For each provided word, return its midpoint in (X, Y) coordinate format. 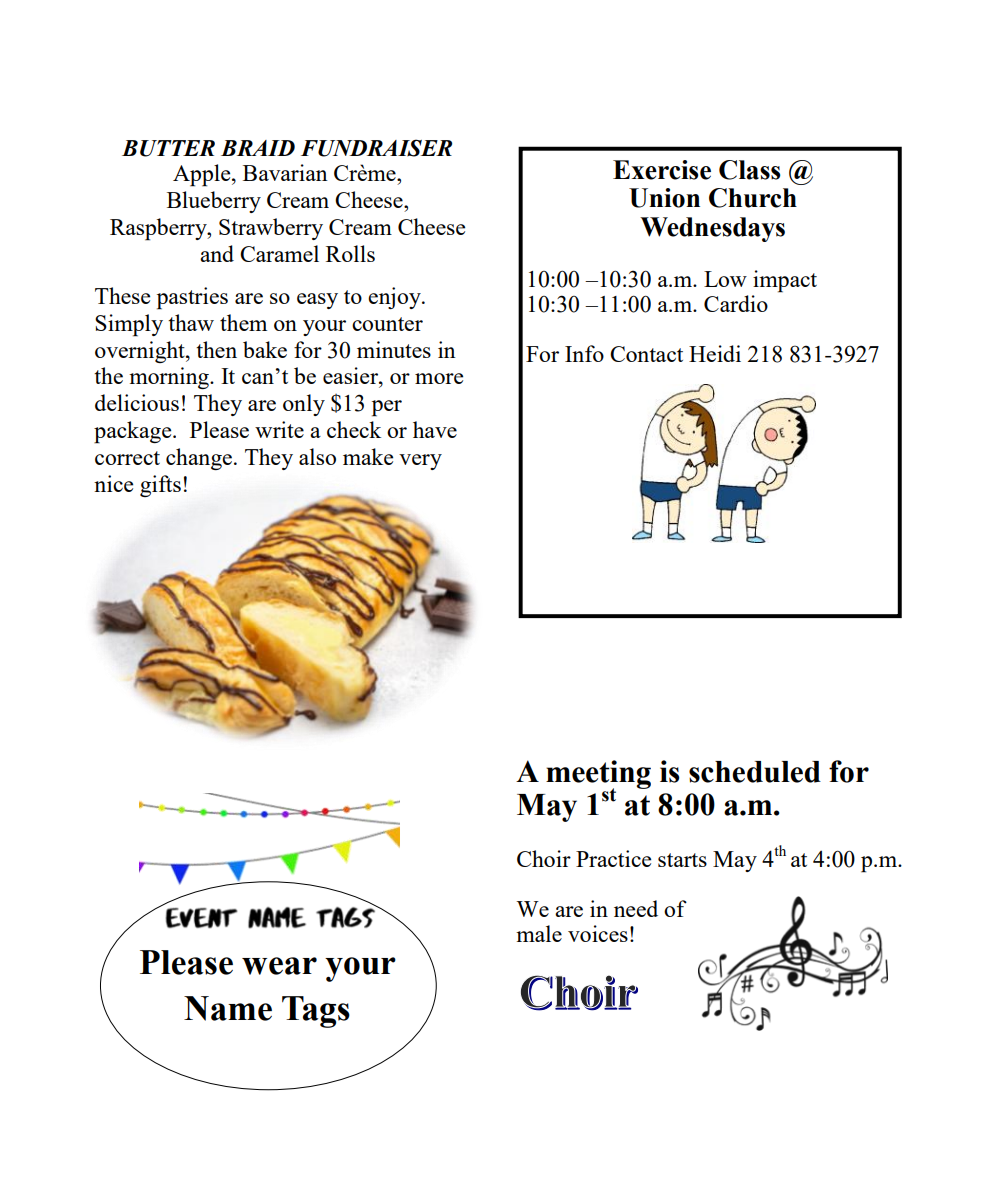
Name (228, 1008)
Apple (203, 175)
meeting (598, 775)
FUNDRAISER (376, 148)
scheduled (755, 772)
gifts (160, 486)
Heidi (715, 353)
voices (598, 933)
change (200, 459)
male (539, 933)
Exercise (662, 170)
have (435, 429)
